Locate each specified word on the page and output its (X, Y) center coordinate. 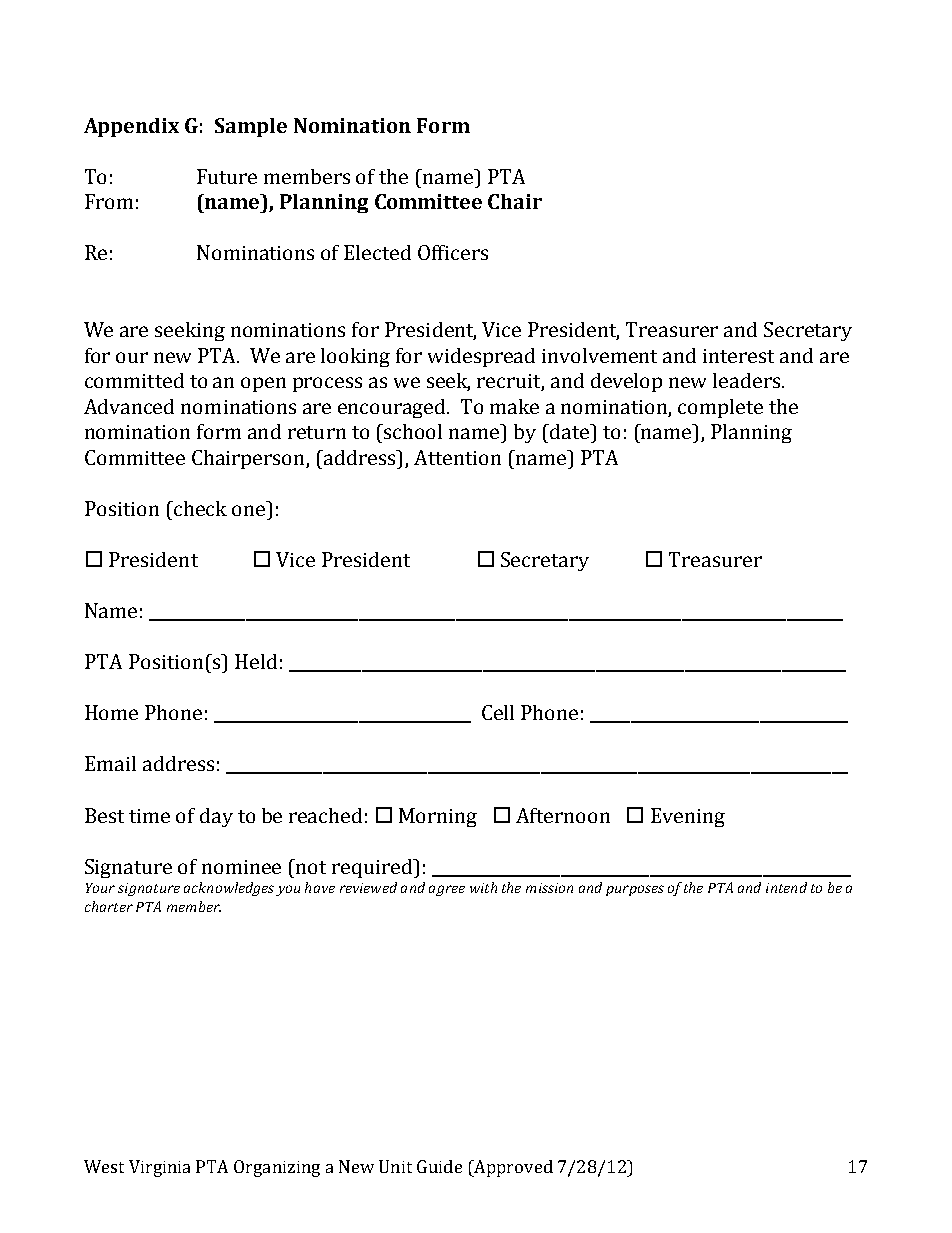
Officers (453, 252)
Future (227, 176)
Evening (688, 817)
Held (256, 661)
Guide (439, 1166)
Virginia (159, 1168)
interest (738, 356)
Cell (498, 712)
